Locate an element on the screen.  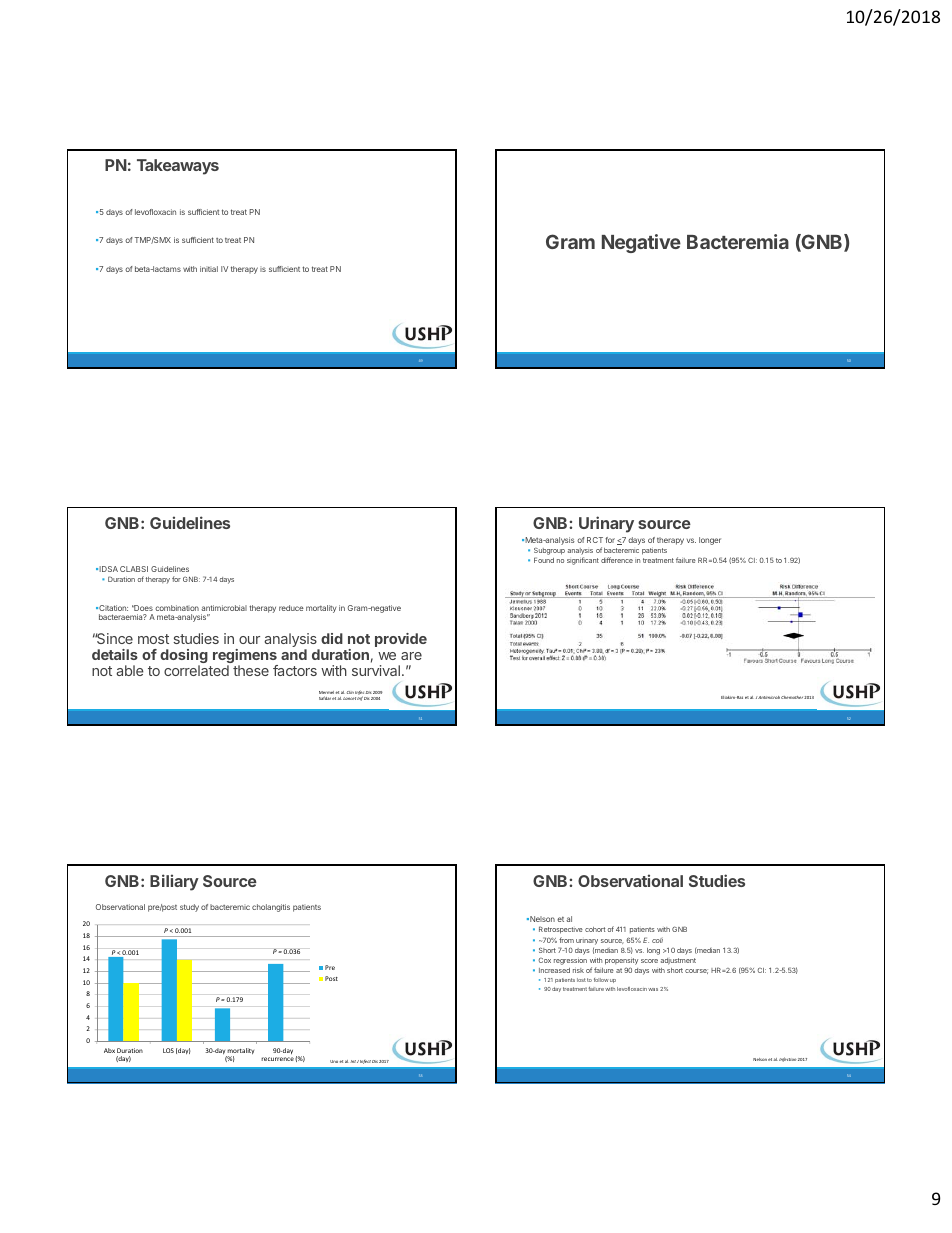
initial is located at coordinates (209, 269).
